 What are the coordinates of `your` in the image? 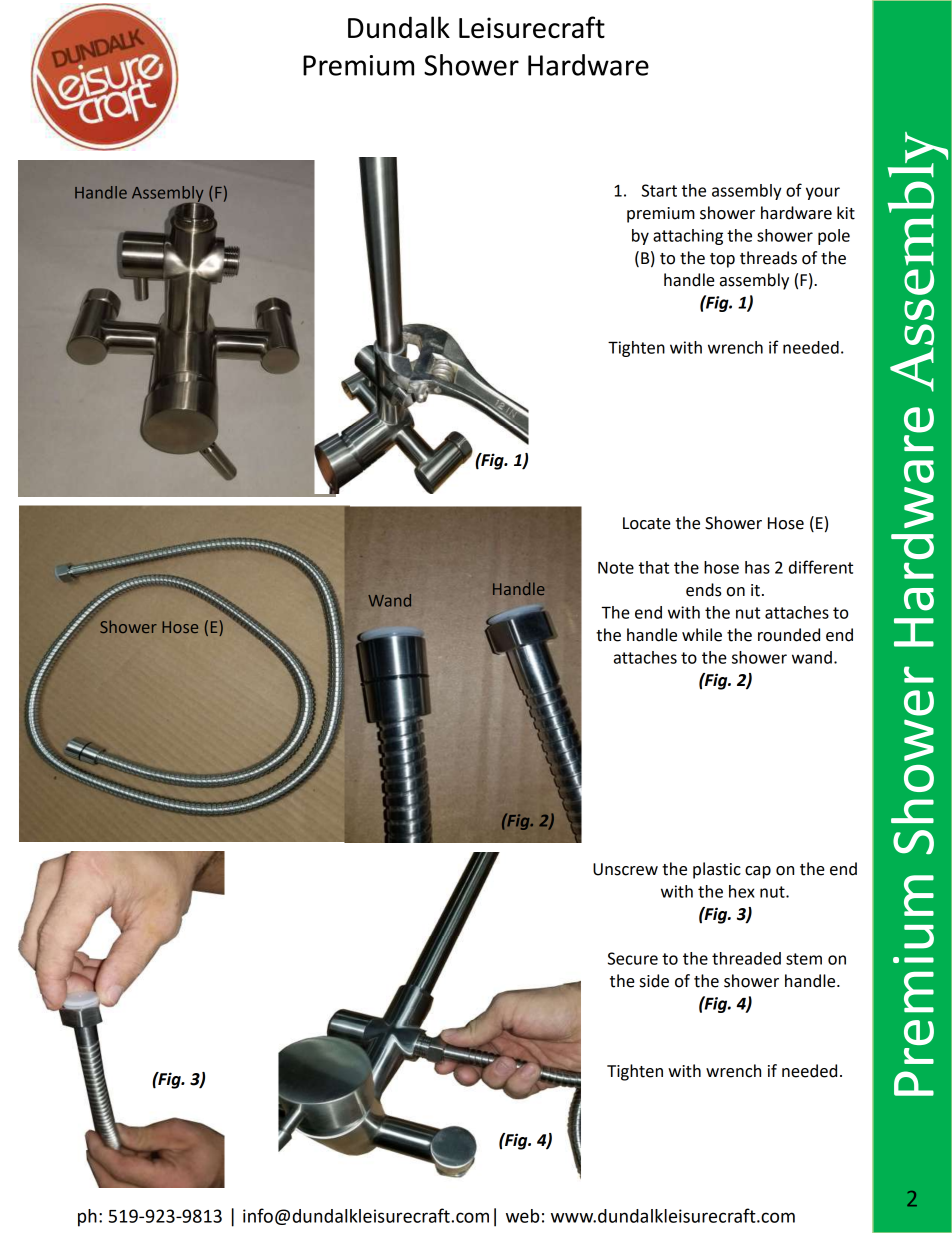 It's located at (823, 193).
